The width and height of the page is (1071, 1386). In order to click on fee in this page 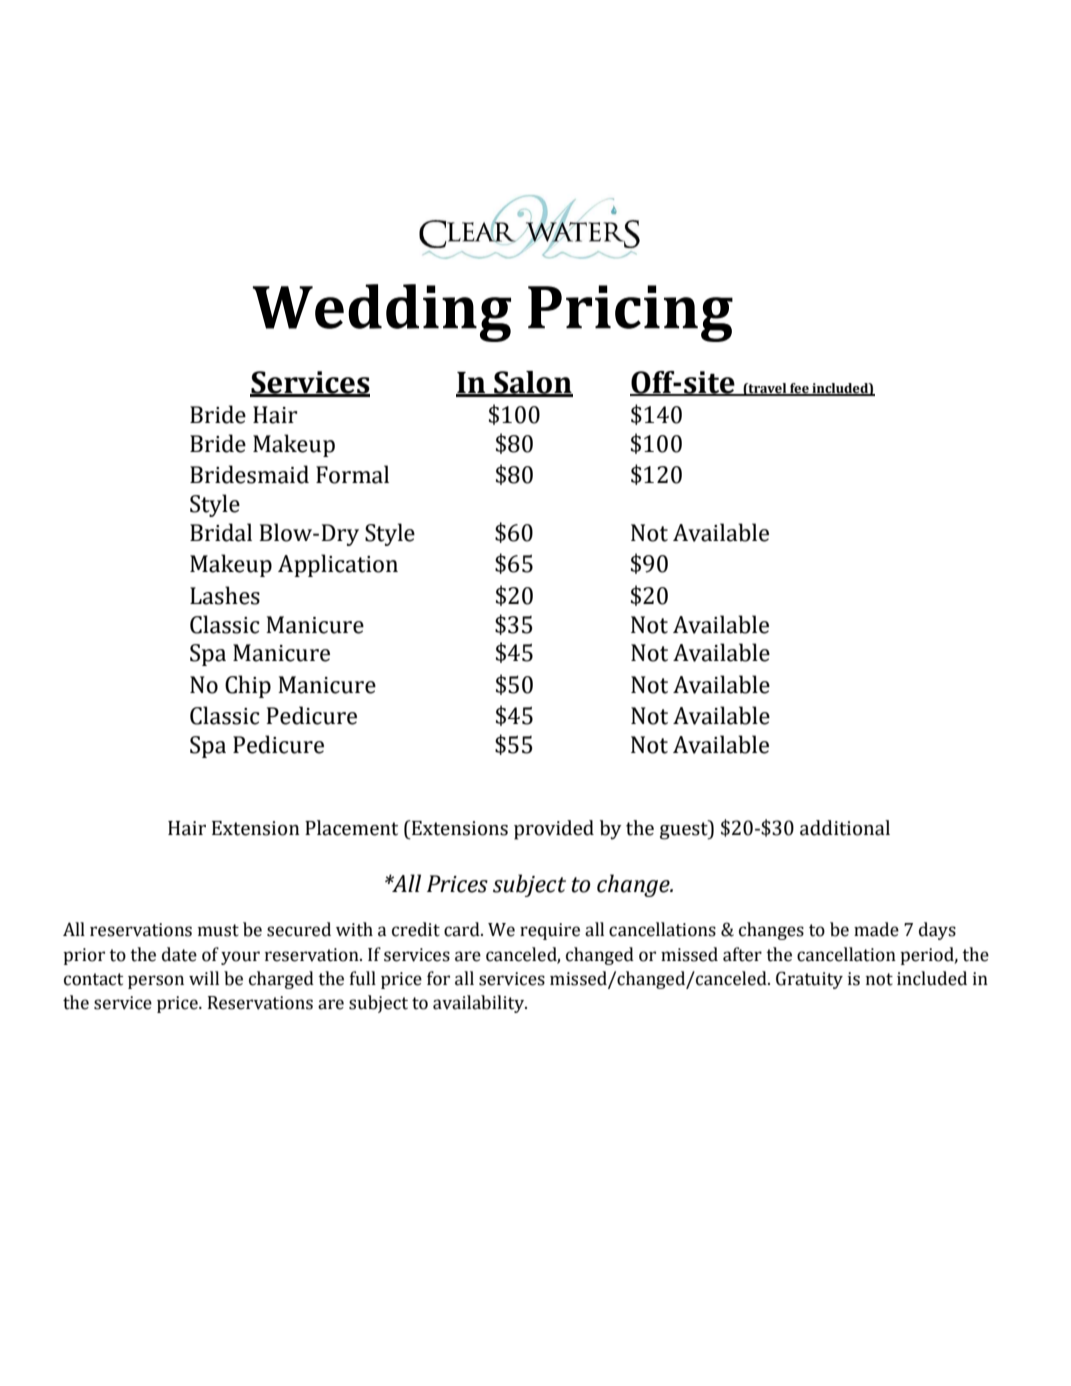, I will do `click(799, 389)`.
